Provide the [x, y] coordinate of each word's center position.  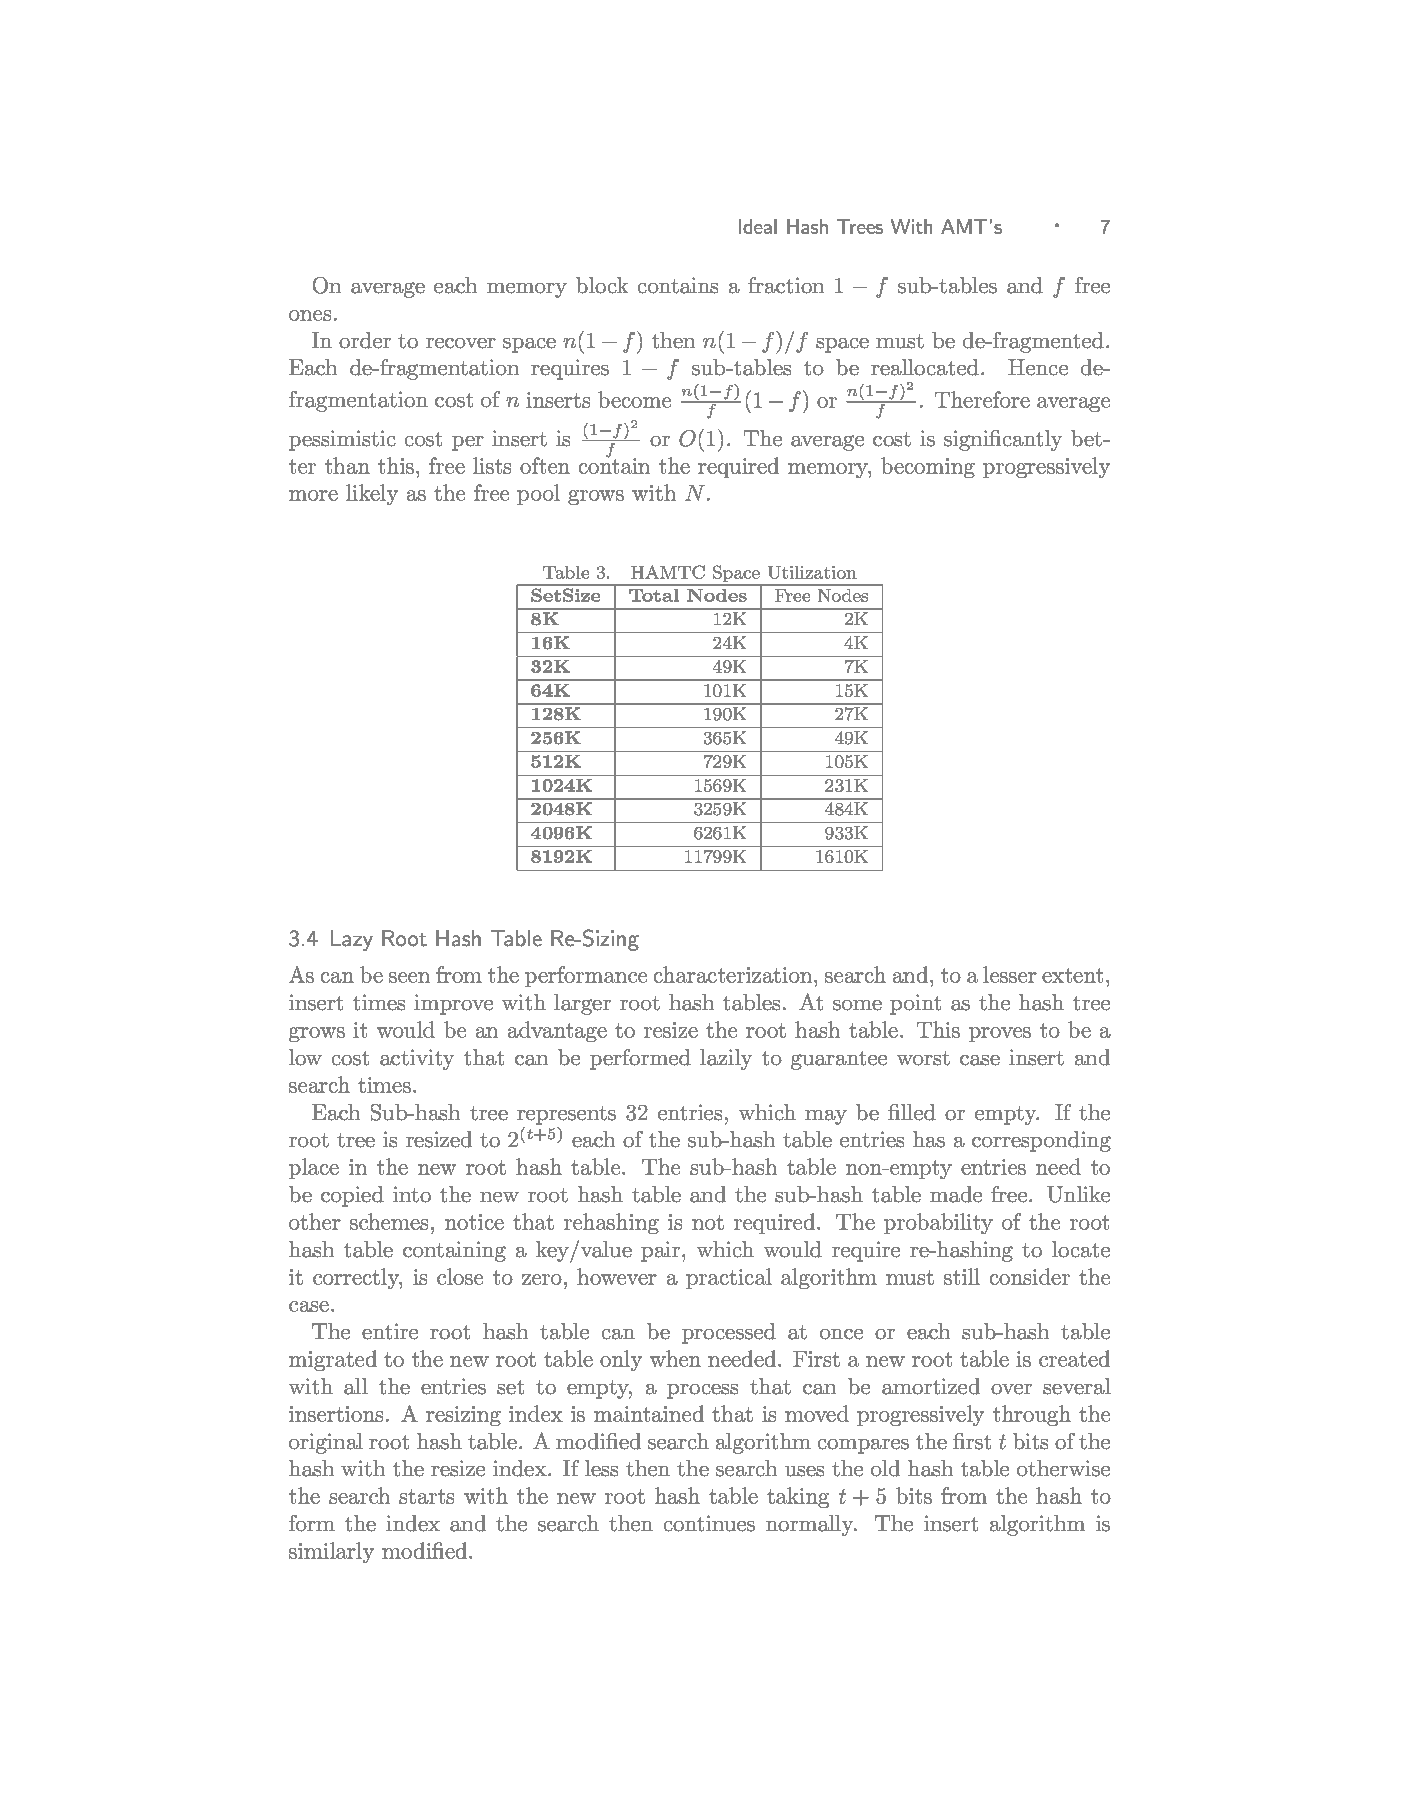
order [365, 340]
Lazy [352, 940]
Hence [1038, 367]
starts [426, 1496]
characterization [733, 974]
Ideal [758, 226]
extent [1072, 975]
